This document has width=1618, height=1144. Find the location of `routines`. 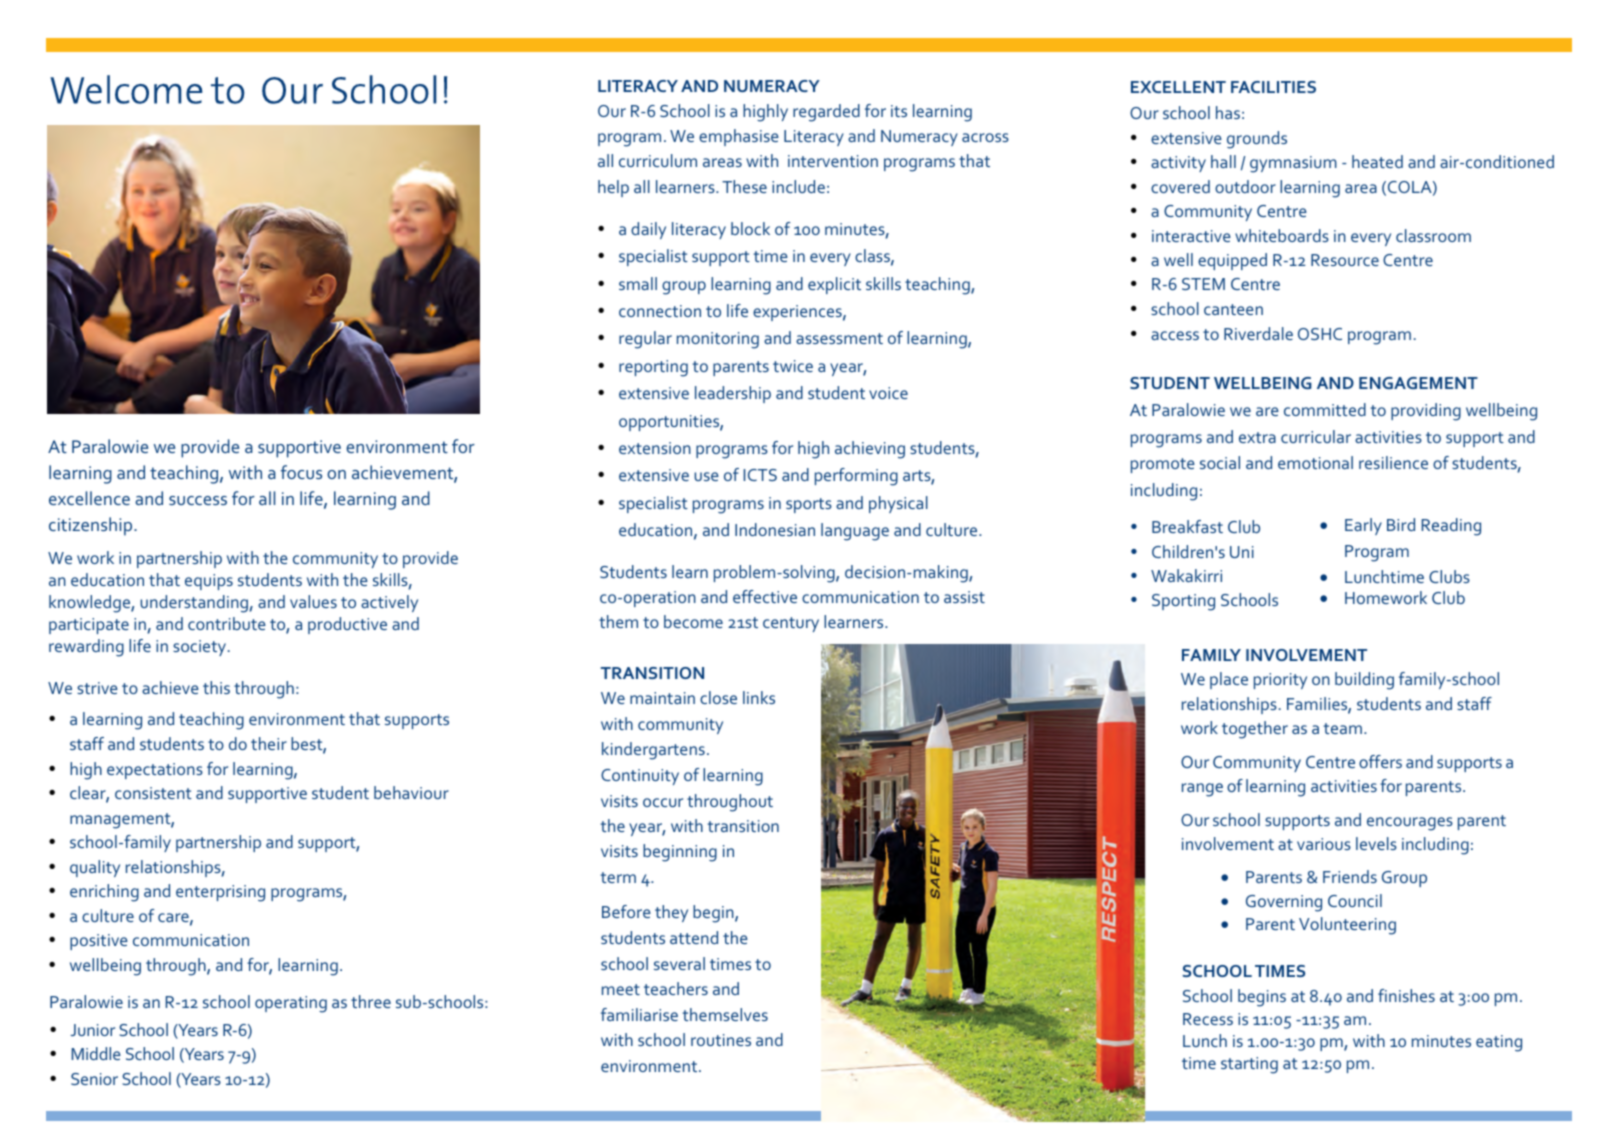

routines is located at coordinates (721, 1040).
